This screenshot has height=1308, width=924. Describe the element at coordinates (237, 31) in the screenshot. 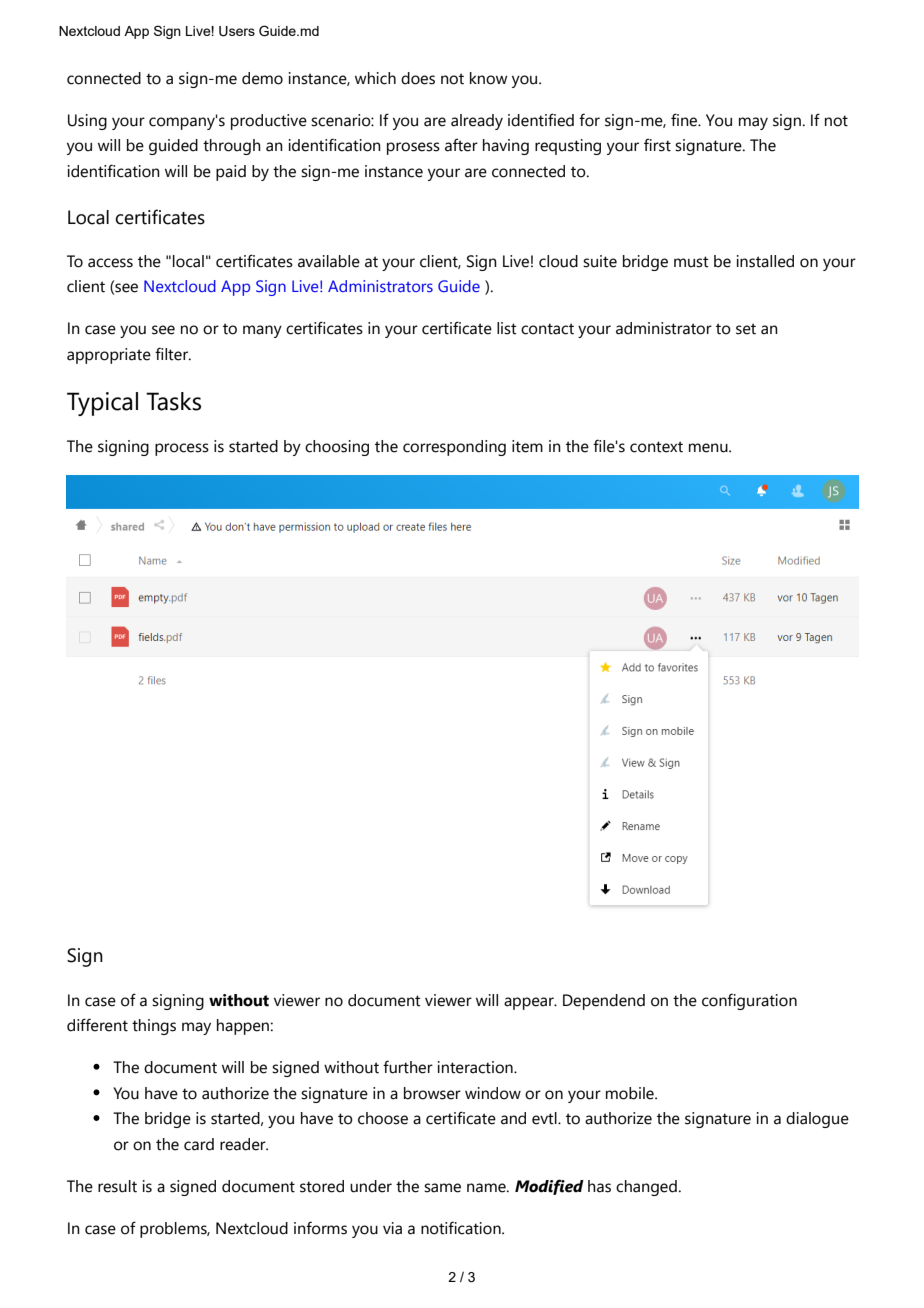

I see `Users` at that location.
